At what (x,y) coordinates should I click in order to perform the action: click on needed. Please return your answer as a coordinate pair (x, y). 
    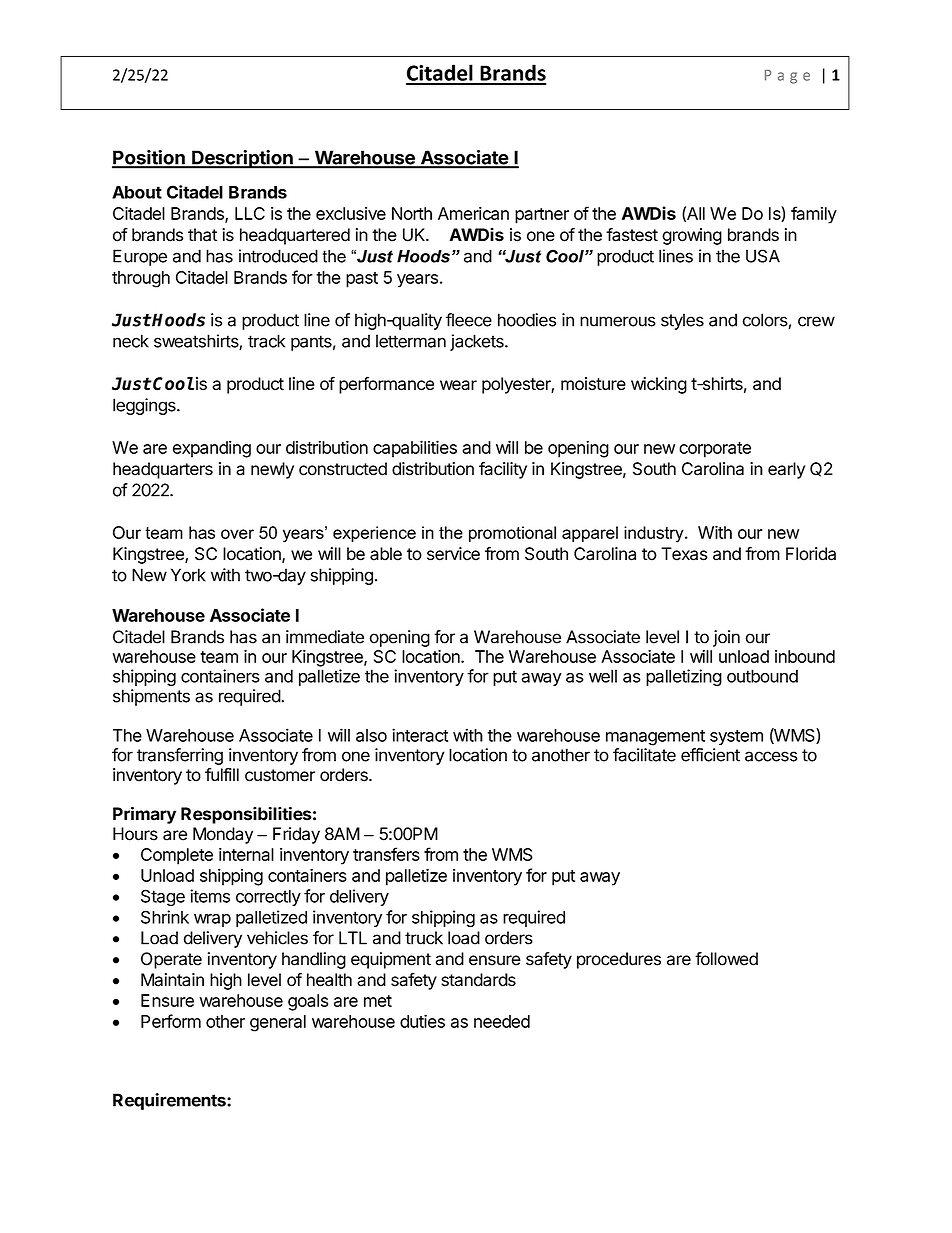
    Looking at the image, I should click on (502, 1021).
